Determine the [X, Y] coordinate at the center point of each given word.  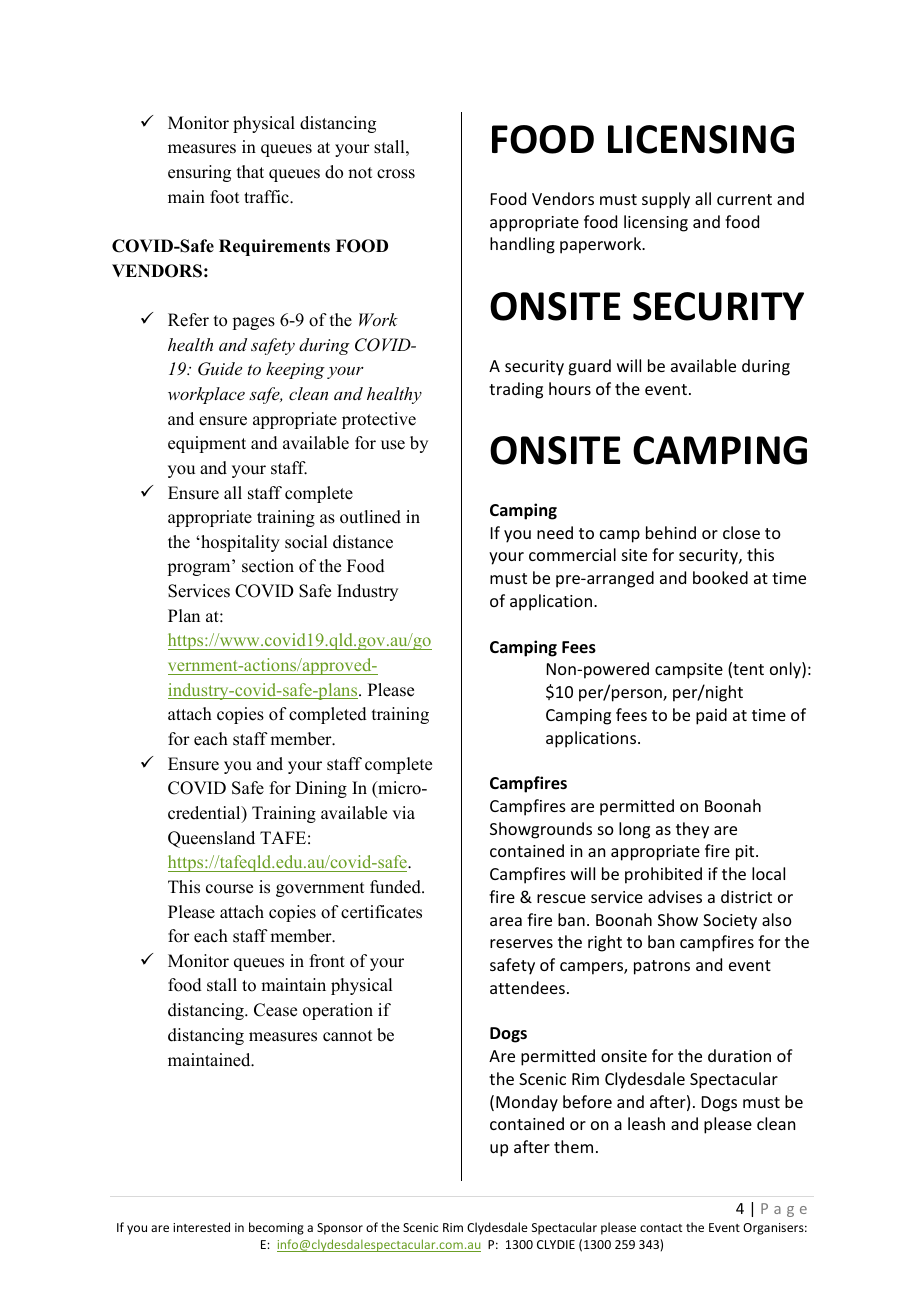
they [692, 830]
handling [522, 245]
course [229, 889]
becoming [276, 1228]
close [741, 532]
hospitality [239, 543]
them [573, 1146]
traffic [267, 197]
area [506, 921]
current [744, 199]
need [555, 532]
